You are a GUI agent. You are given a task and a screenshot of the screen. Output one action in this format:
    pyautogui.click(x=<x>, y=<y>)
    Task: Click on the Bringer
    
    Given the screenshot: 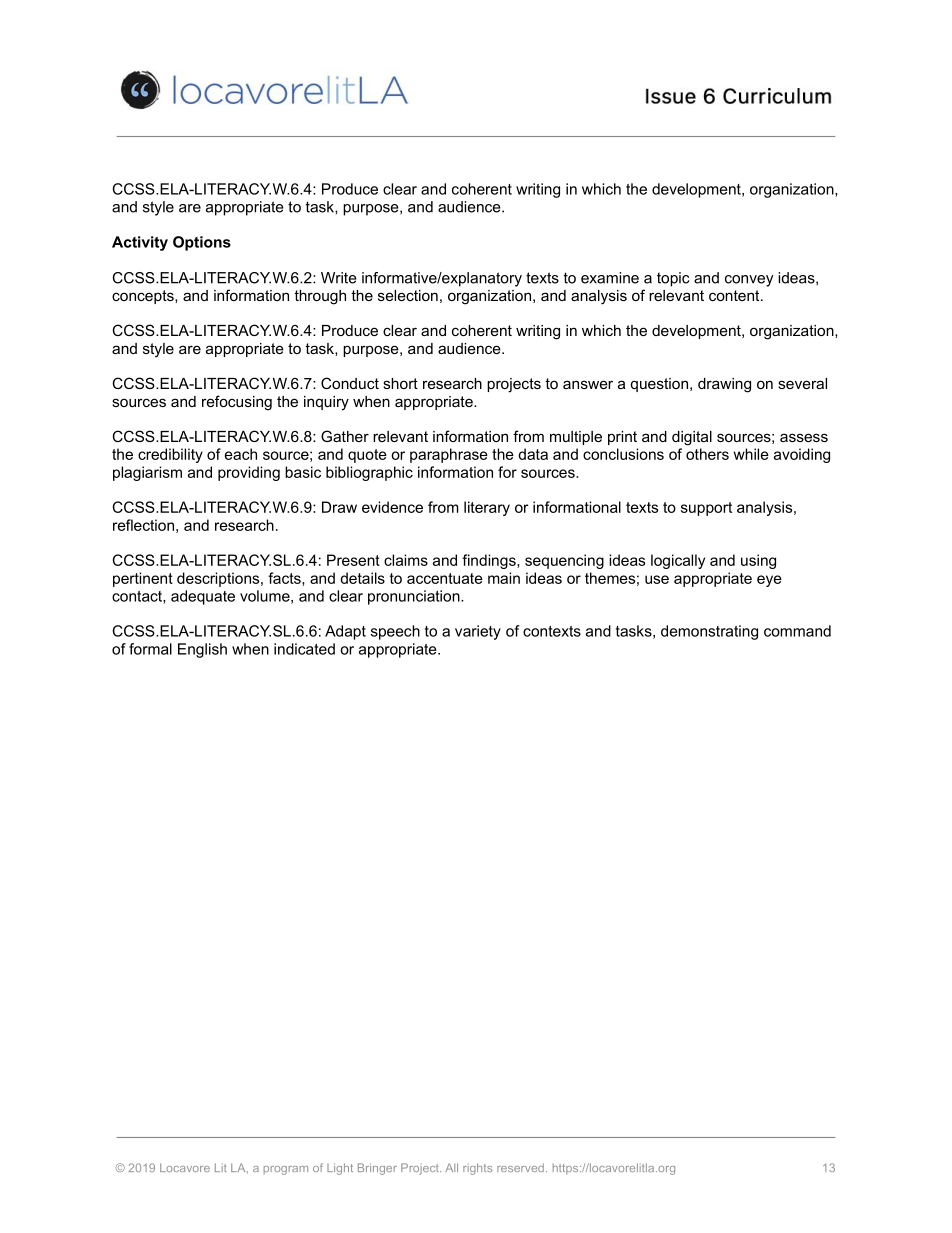 What is the action you would take?
    pyautogui.click(x=377, y=1169)
